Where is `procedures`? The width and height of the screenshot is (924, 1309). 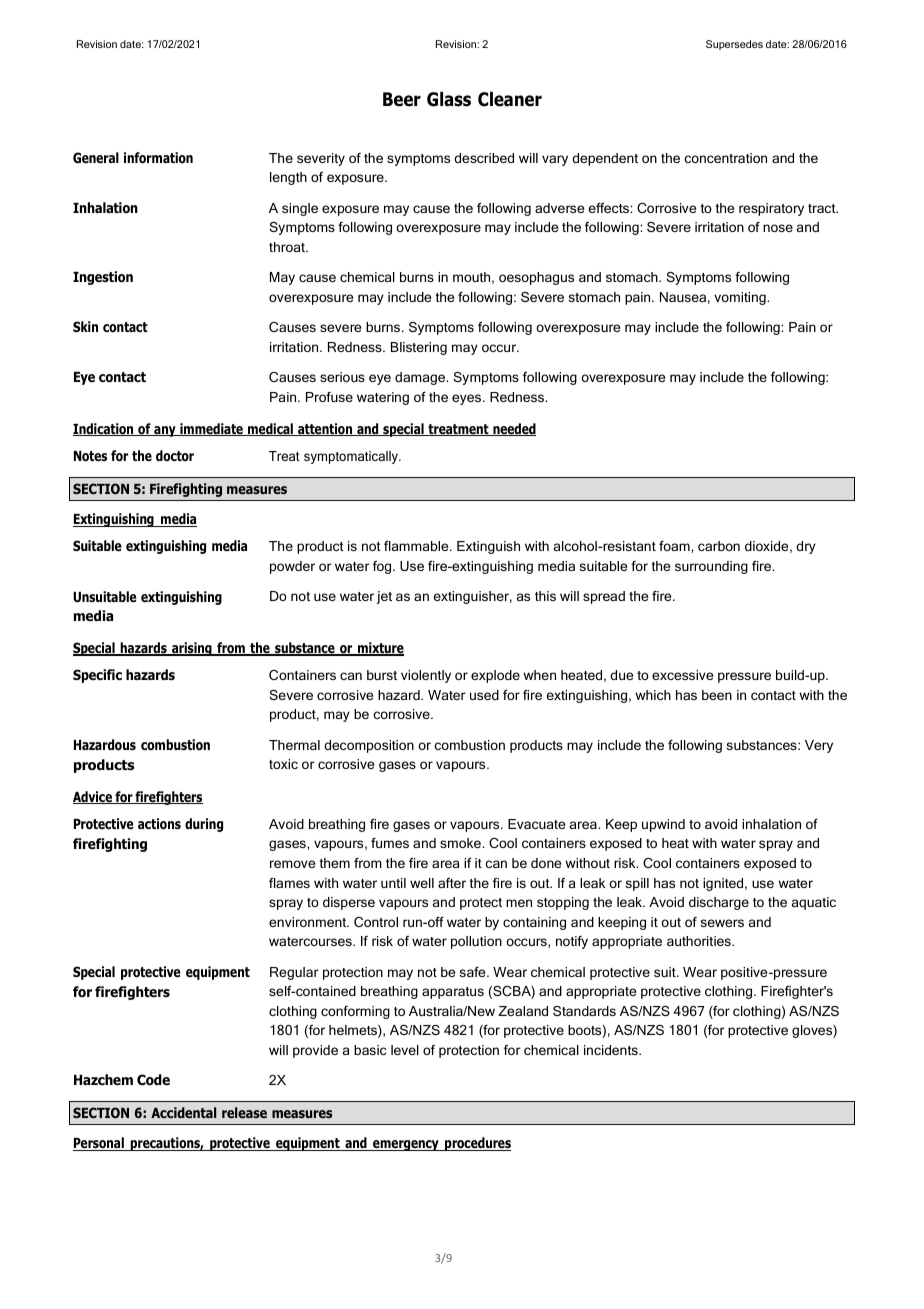 procedures is located at coordinates (477, 1144).
